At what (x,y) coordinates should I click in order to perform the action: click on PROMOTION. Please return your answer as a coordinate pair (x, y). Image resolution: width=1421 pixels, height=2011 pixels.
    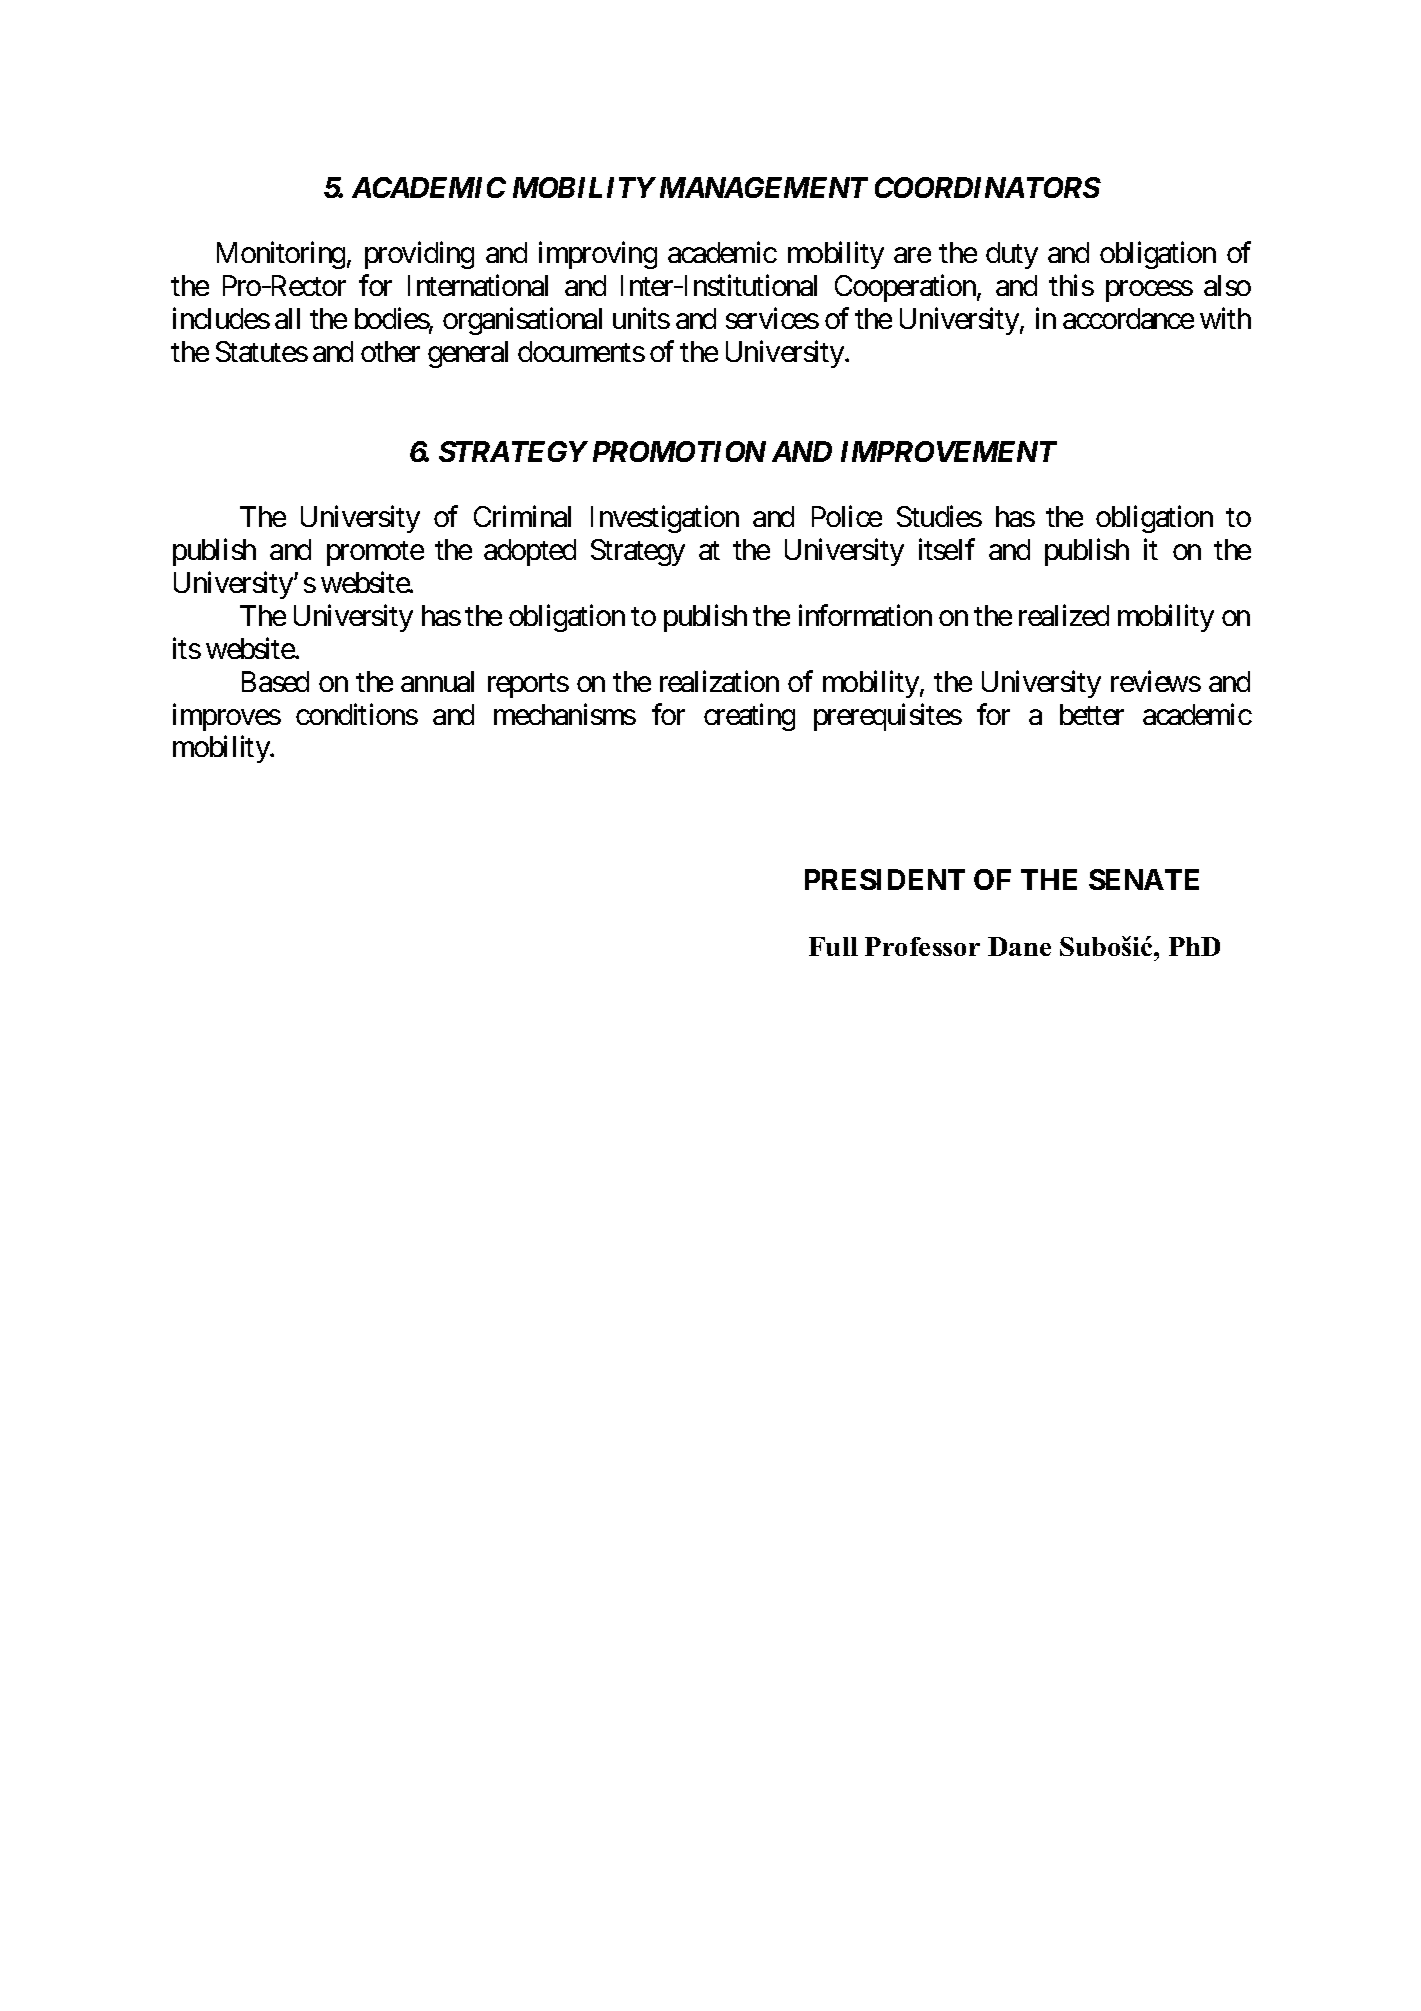
    Looking at the image, I should click on (679, 451).
